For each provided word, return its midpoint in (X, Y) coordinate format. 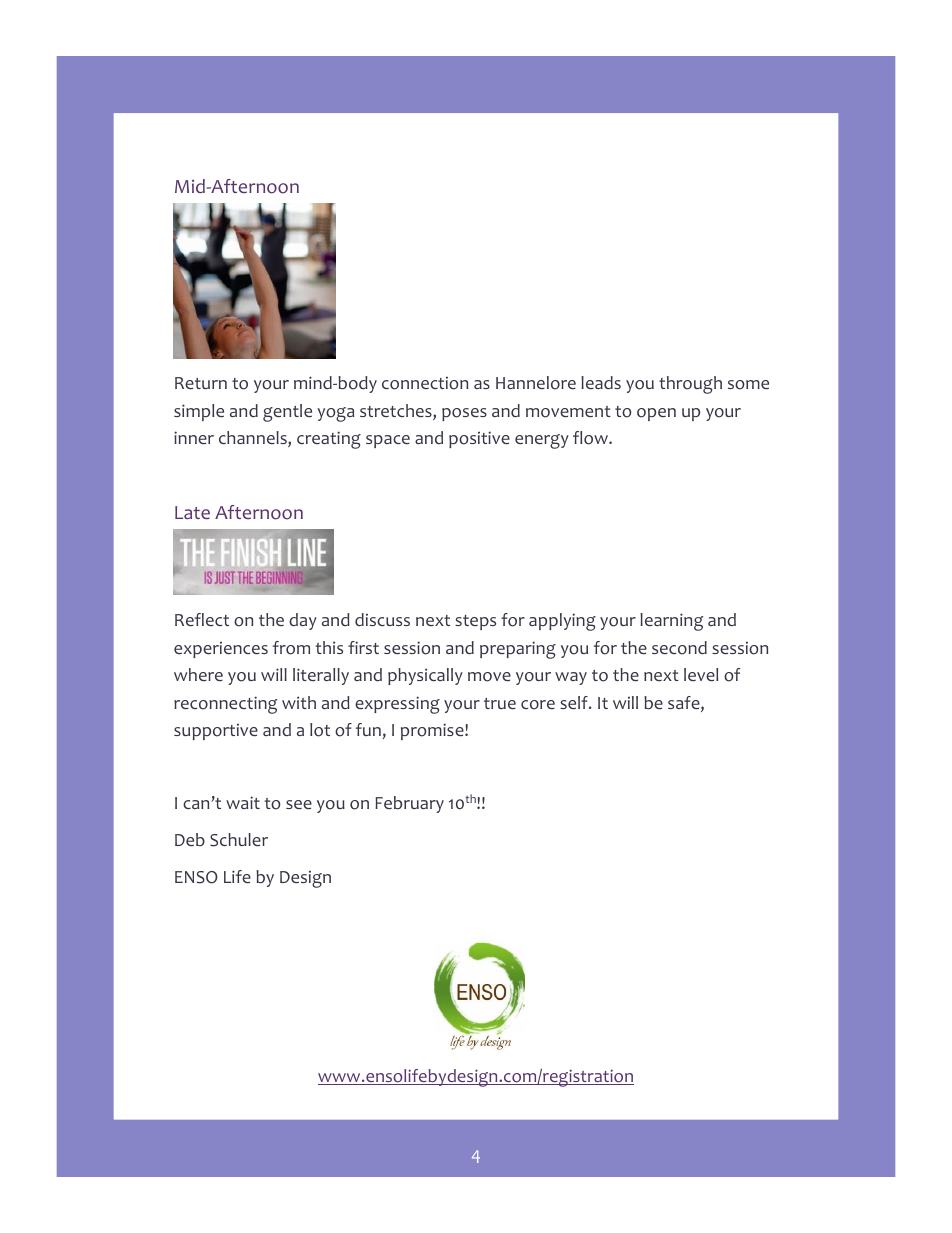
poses (464, 414)
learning (671, 622)
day (303, 621)
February (409, 804)
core (538, 705)
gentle (287, 413)
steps (475, 622)
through (690, 385)
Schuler (239, 840)
